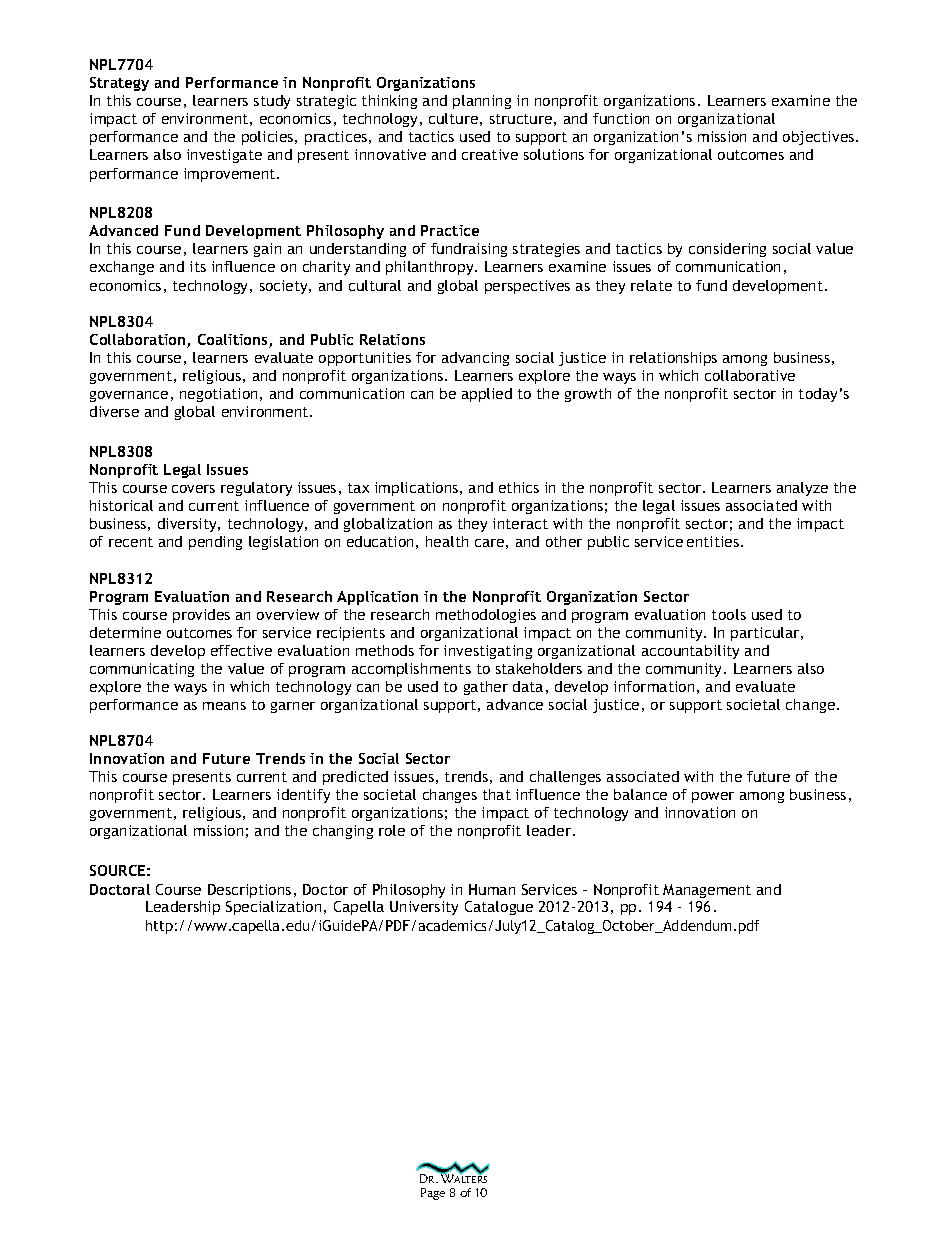  What do you see at coordinates (820, 138) in the screenshot?
I see `objectives` at bounding box center [820, 138].
